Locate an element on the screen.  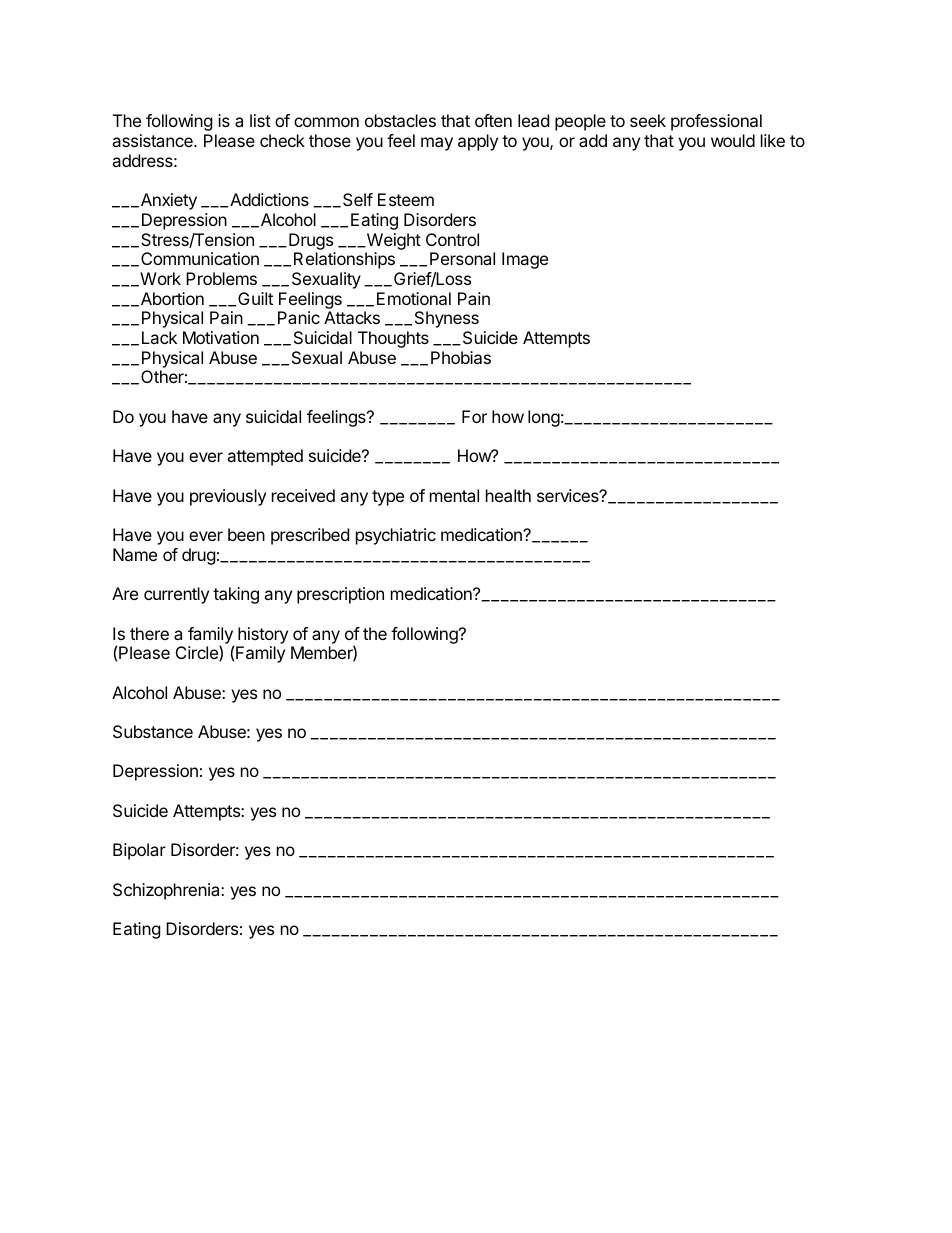
would is located at coordinates (733, 140).
